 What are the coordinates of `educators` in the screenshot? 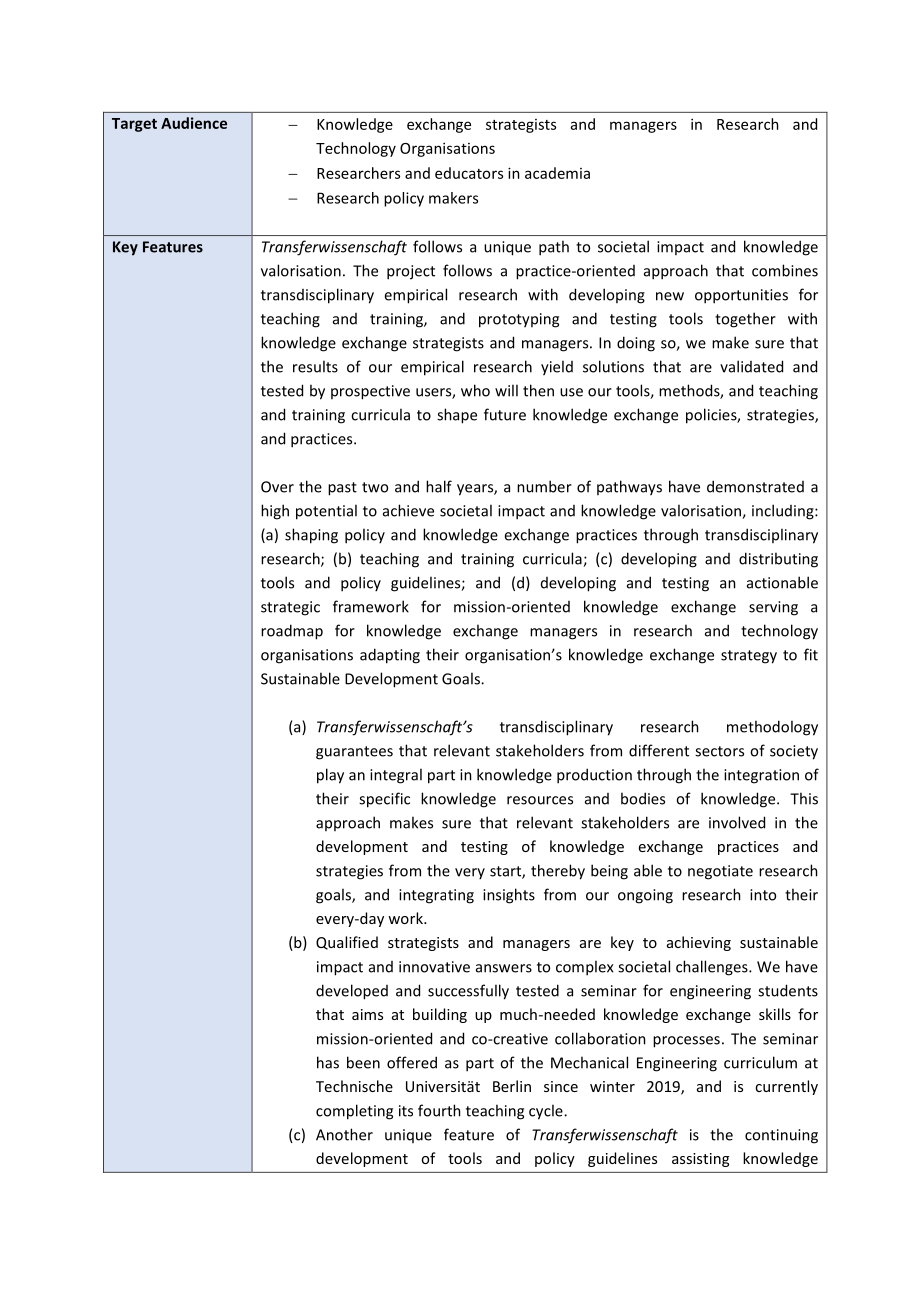 It's located at (469, 173).
